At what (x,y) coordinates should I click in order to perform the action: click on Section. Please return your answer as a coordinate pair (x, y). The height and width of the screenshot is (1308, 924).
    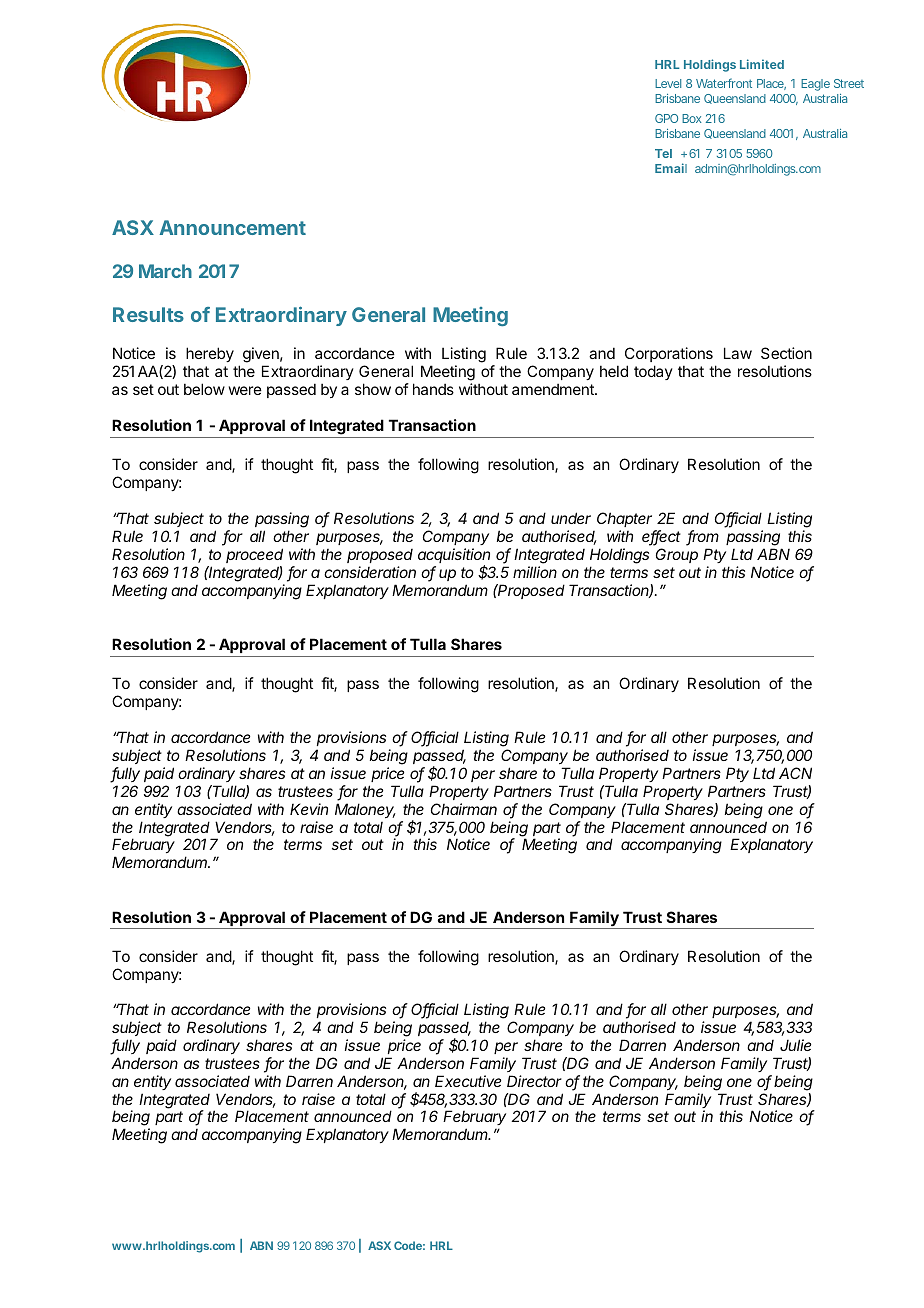
    Looking at the image, I should click on (786, 353).
